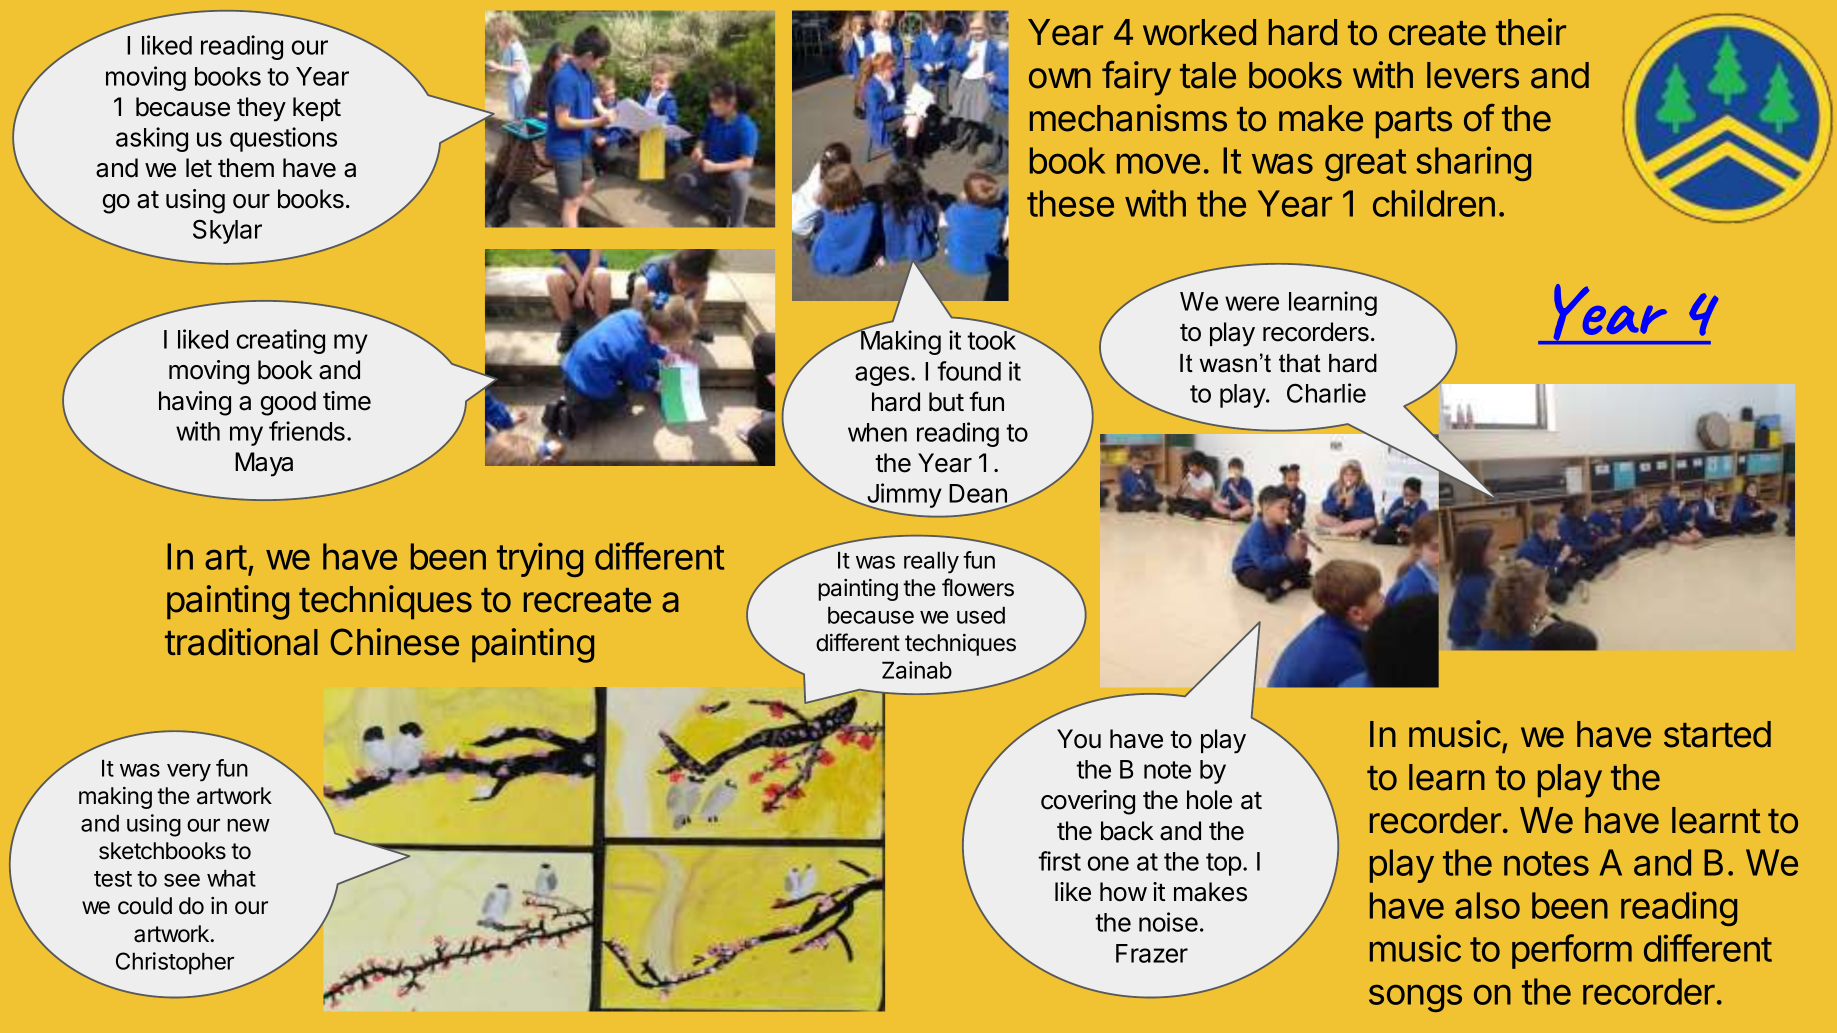 The width and height of the image is (1837, 1033). I want to click on Charlie, so click(1326, 393).
